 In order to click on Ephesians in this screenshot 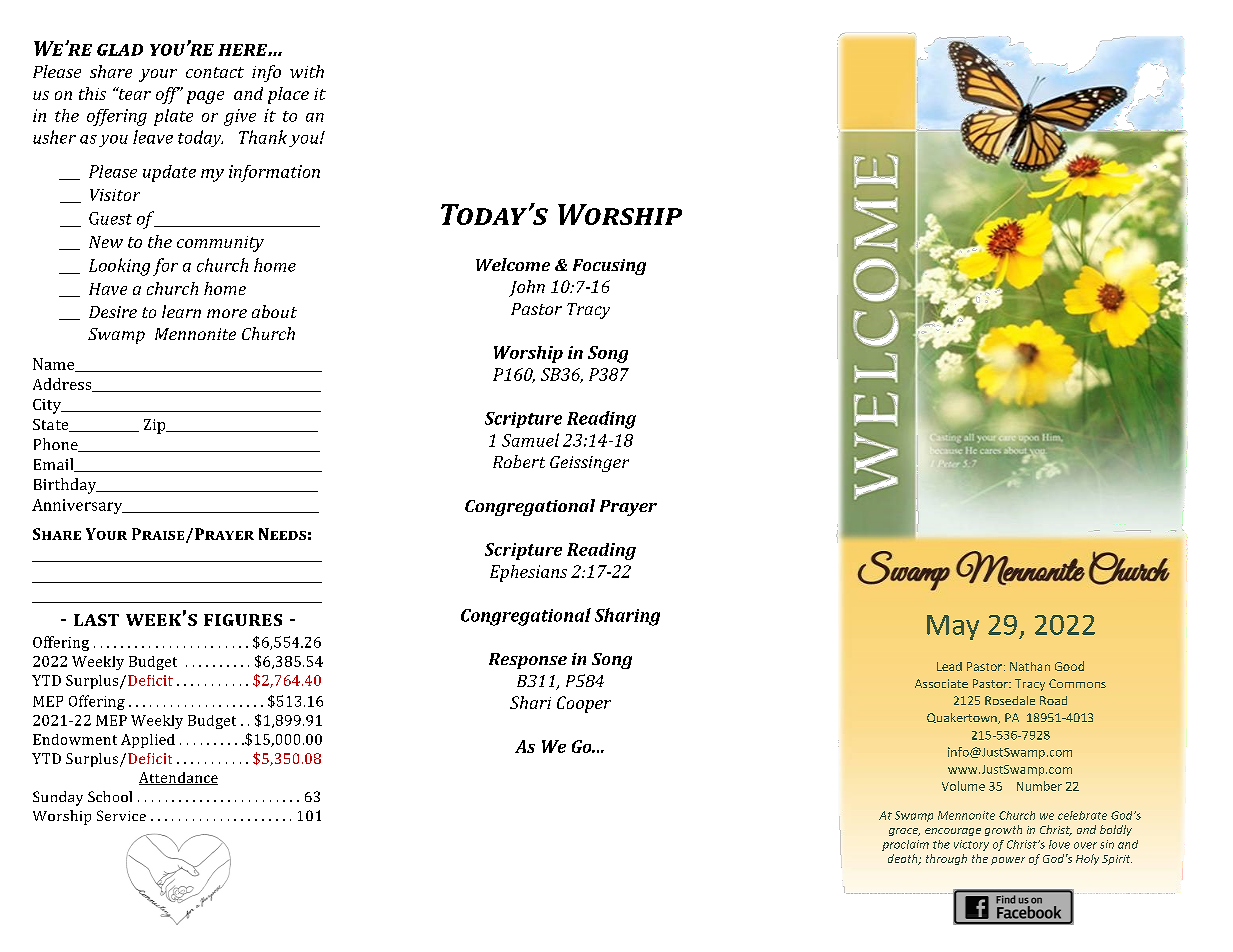, I will do `click(528, 573)`.
